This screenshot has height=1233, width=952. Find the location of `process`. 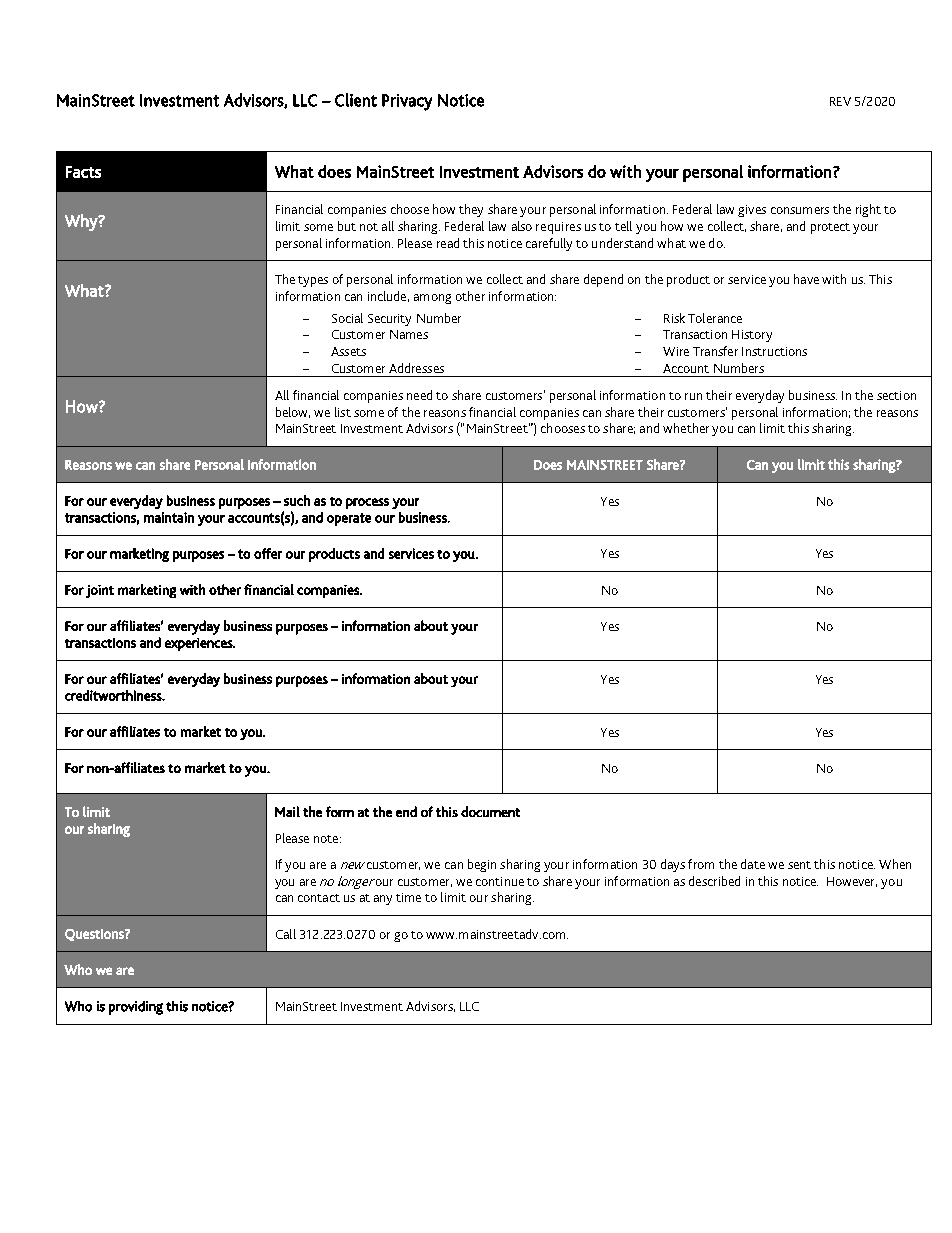

process is located at coordinates (367, 503).
